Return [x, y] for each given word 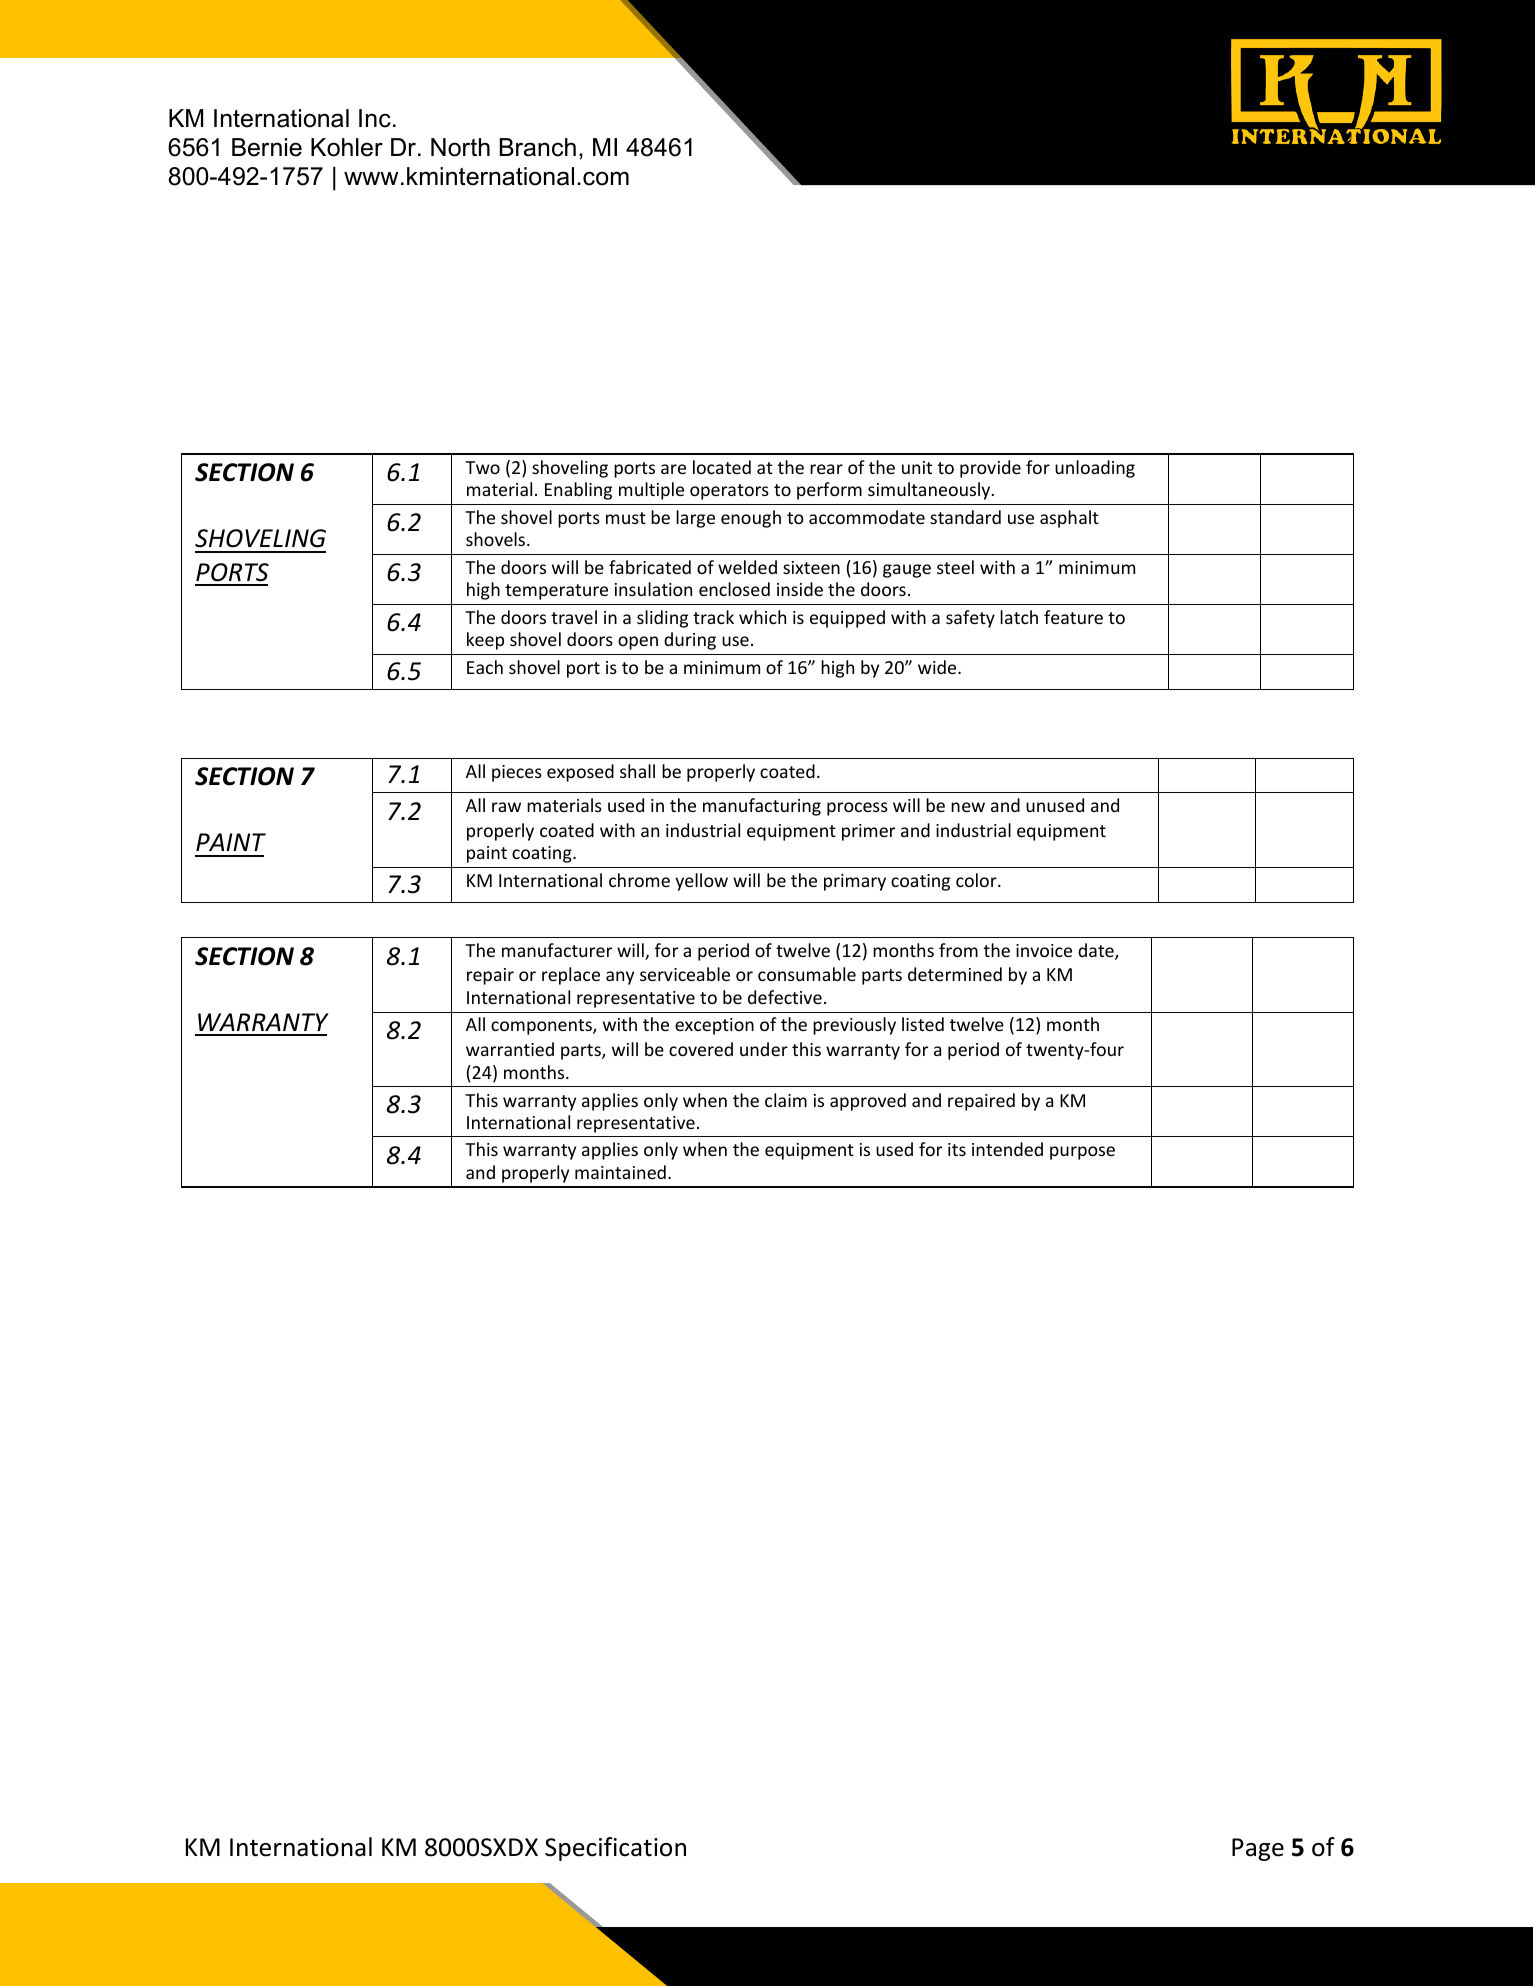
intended [1007, 1149]
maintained [620, 1172]
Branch [538, 147]
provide [990, 469]
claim [786, 1100]
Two [482, 467]
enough [751, 519]
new [968, 807]
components [542, 1027]
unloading [1095, 469]
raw [506, 807]
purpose [1082, 1153]
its [957, 1149]
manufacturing [762, 807]
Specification [615, 1849]
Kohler [347, 147]
